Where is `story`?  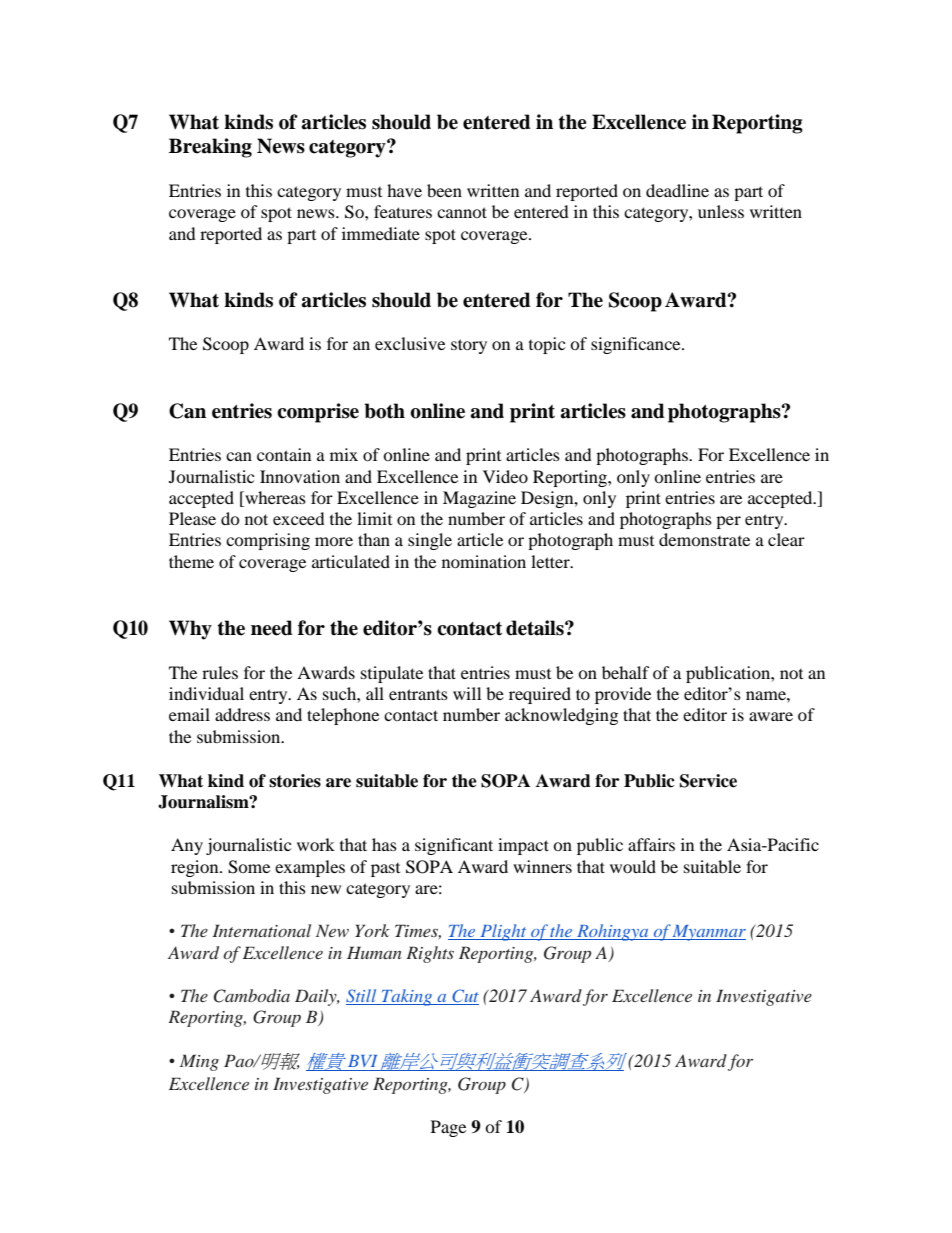 story is located at coordinates (469, 346).
